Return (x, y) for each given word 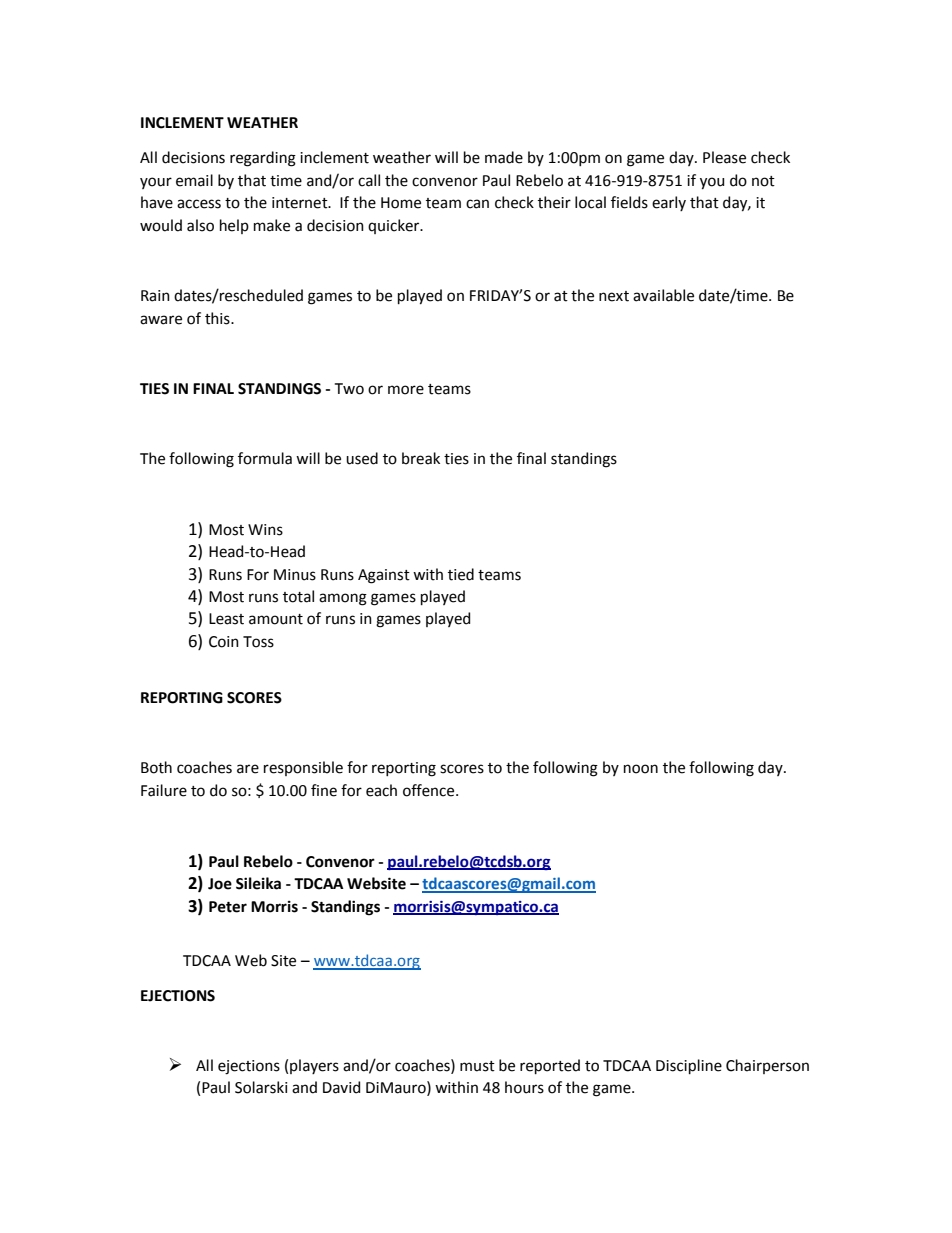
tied (461, 574)
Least (226, 619)
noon (641, 769)
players (314, 1066)
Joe (220, 884)
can (477, 204)
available (663, 295)
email (194, 180)
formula (265, 458)
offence (430, 790)
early (669, 203)
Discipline (689, 1066)
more (406, 390)
